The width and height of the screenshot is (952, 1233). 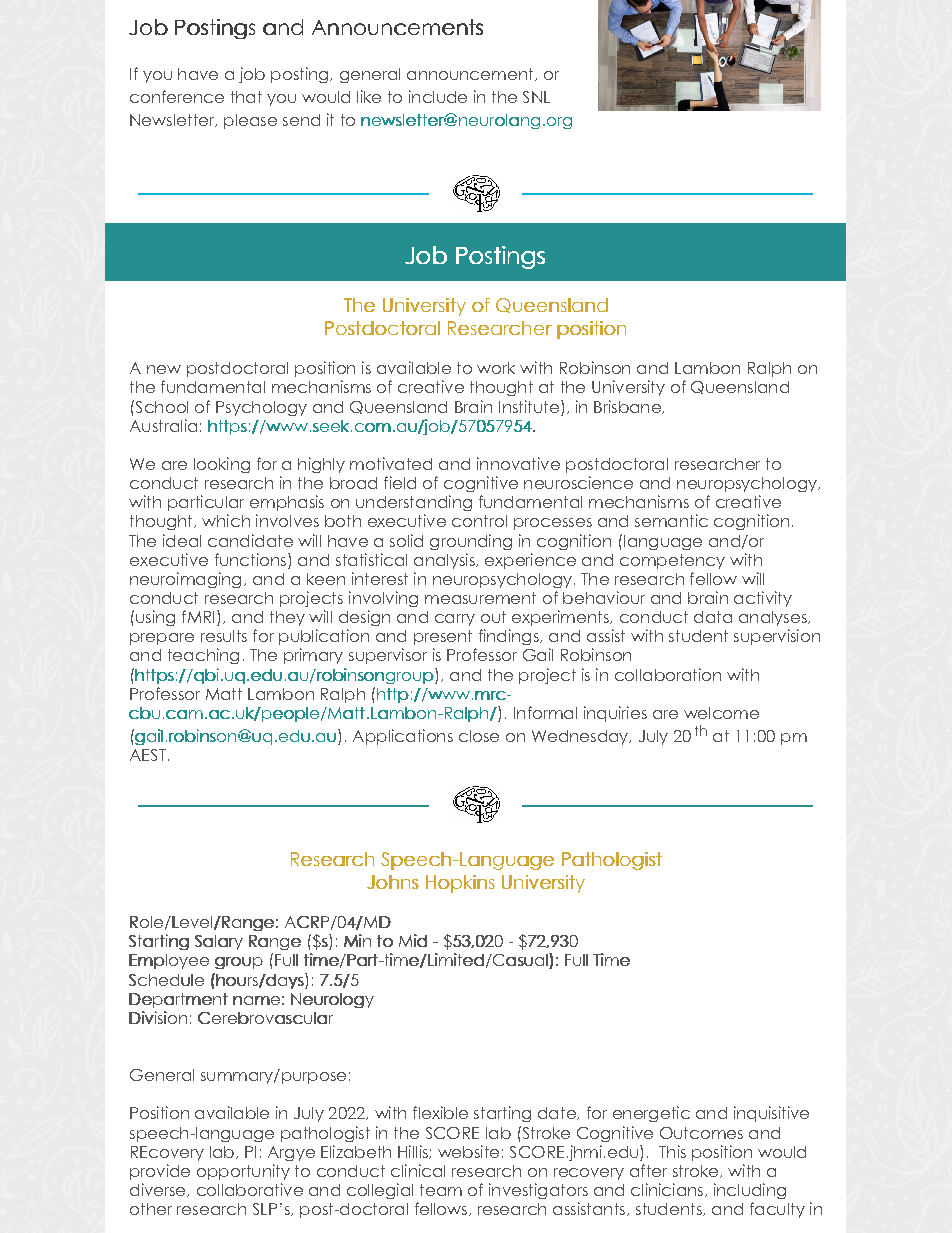 What do you see at coordinates (668, 674) in the screenshot?
I see `collaboration` at bounding box center [668, 674].
